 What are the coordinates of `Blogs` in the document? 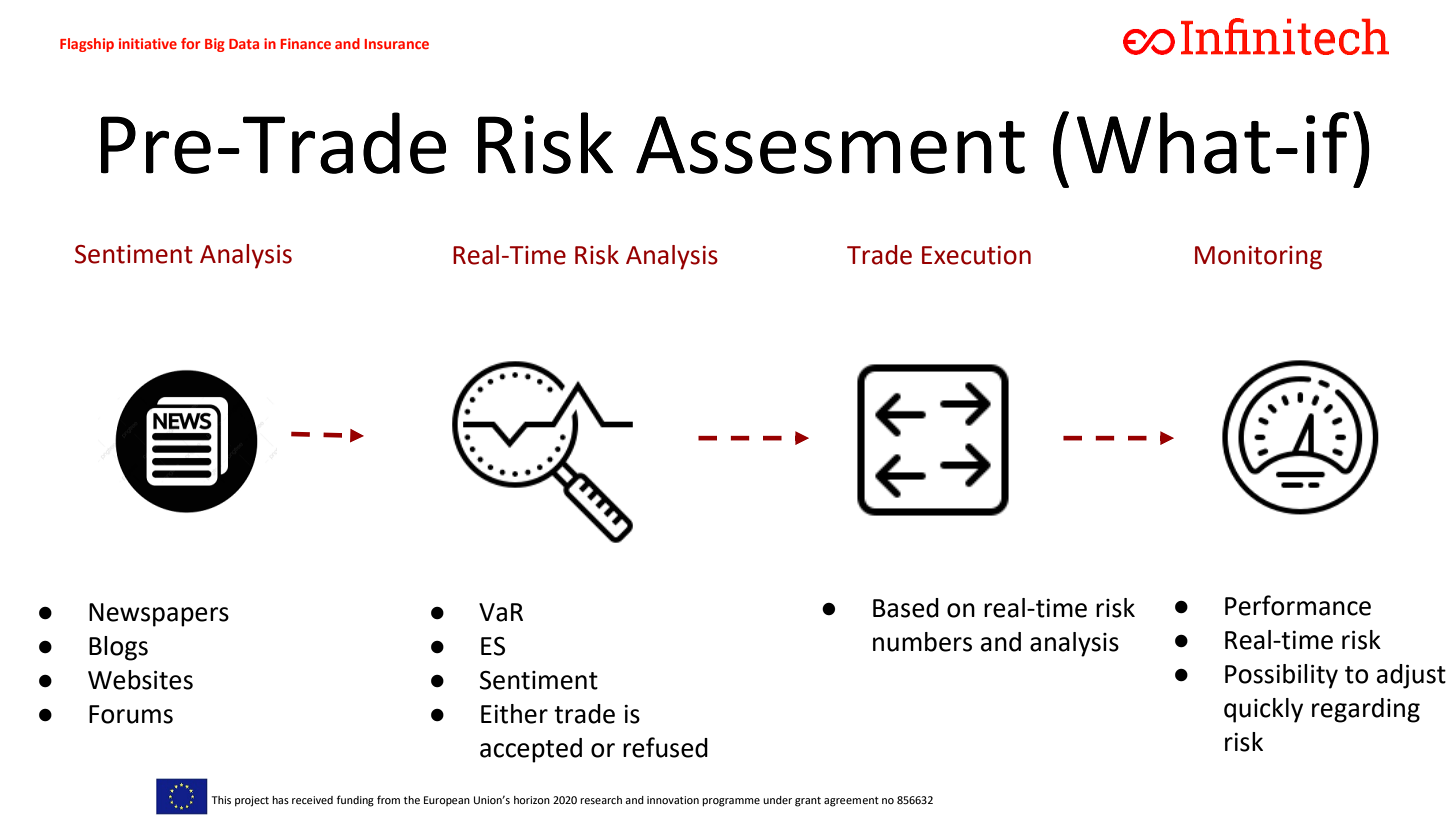 It's located at (118, 648).
